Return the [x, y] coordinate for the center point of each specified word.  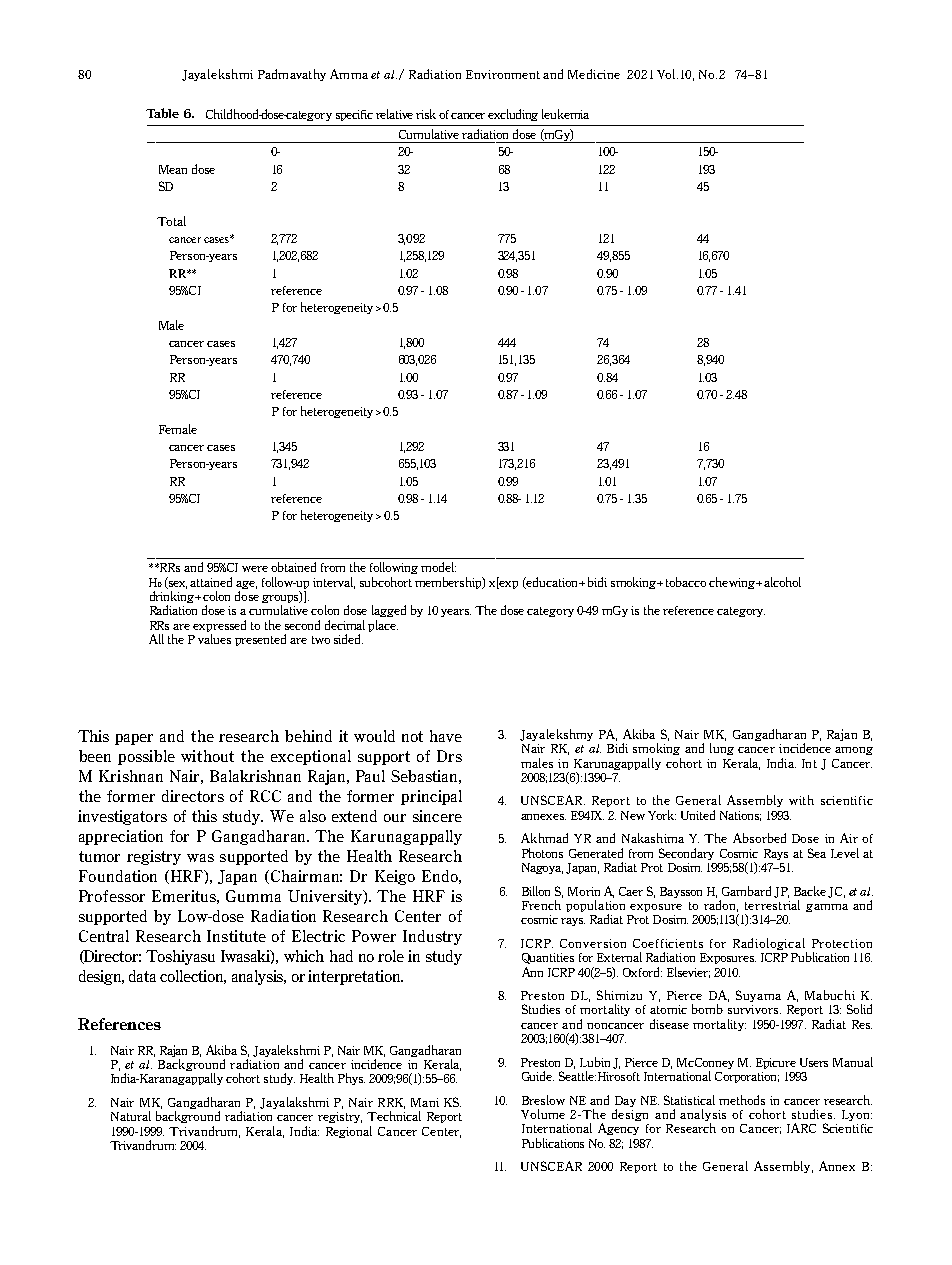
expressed [219, 627]
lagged [389, 611]
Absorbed [759, 838]
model [438, 567]
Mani [425, 1102]
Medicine [594, 74]
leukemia [565, 114]
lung [722, 749]
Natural [131, 1116]
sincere [437, 816]
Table [162, 113]
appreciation [121, 837]
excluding [513, 115]
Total [171, 221]
